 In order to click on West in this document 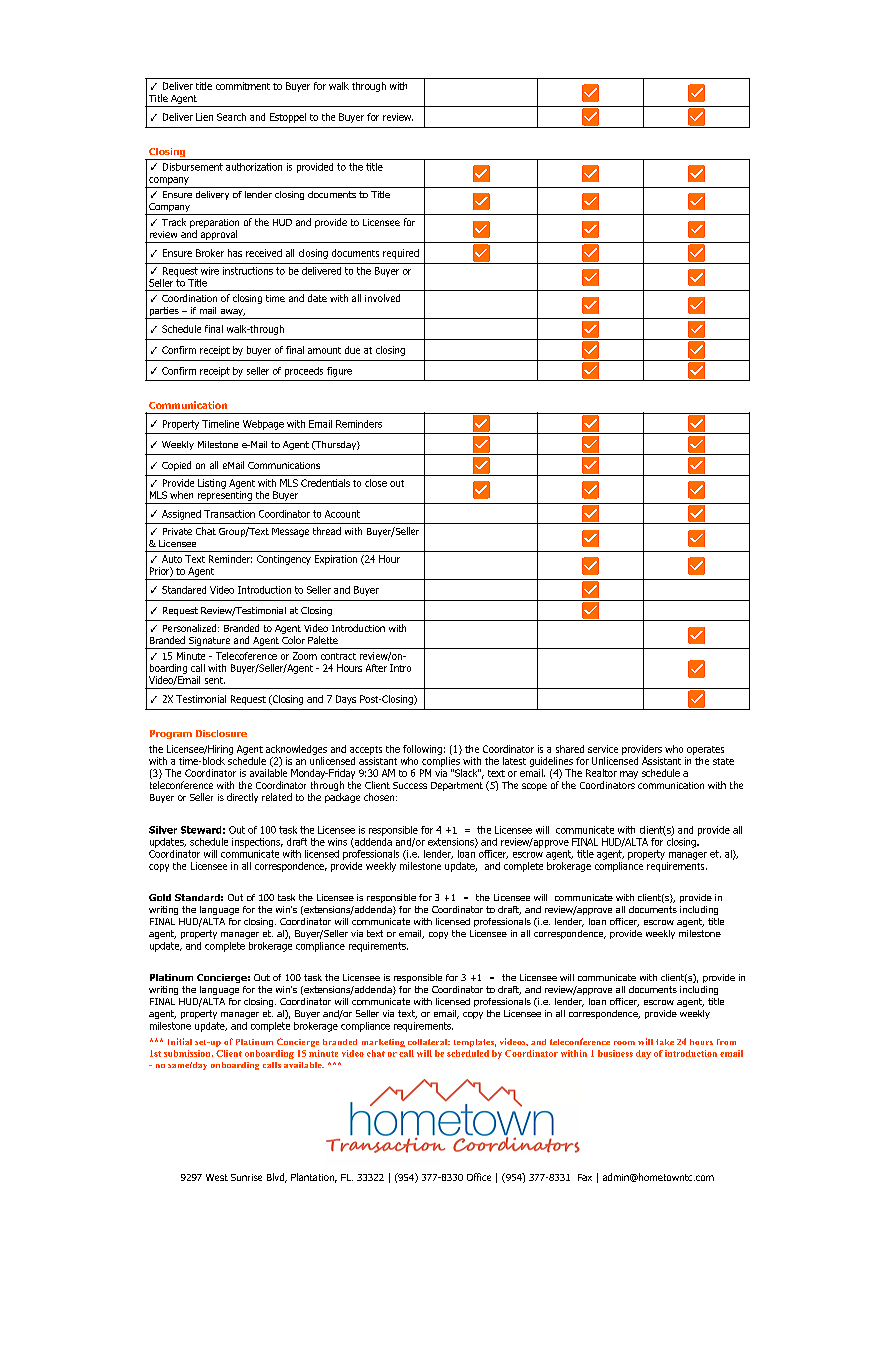, I will do `click(217, 1177)`.
